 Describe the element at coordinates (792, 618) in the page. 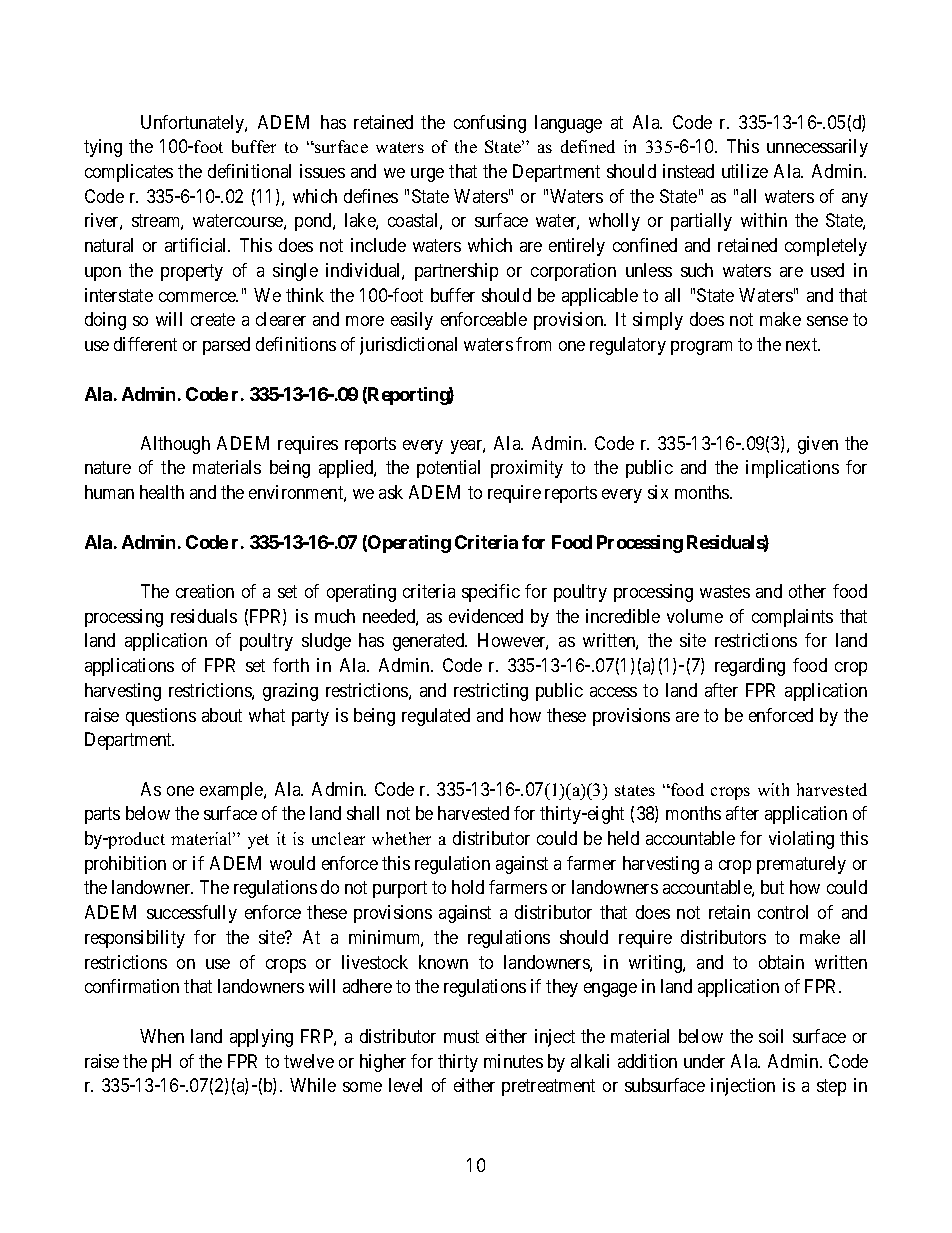

I see `complaints` at that location.
